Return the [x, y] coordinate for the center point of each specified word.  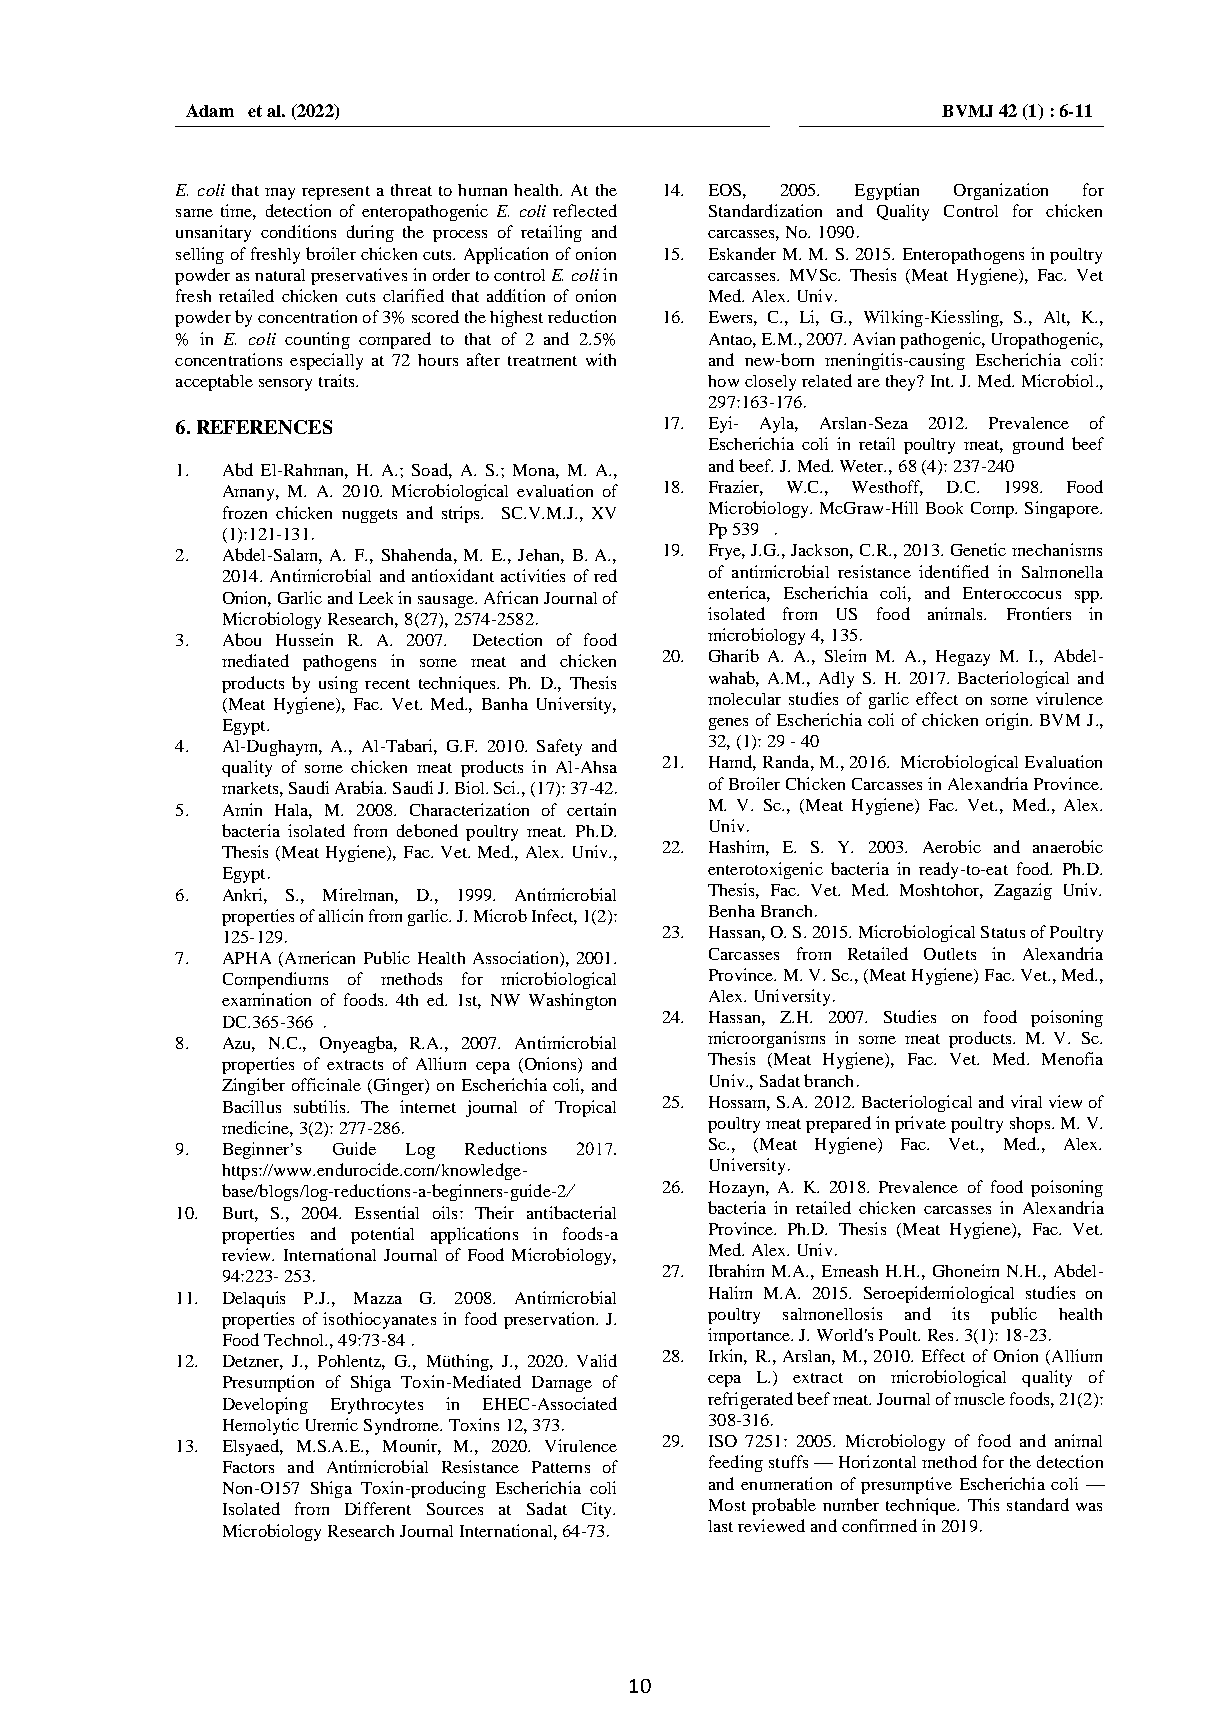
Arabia [360, 787]
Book [944, 508]
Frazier [736, 487]
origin [1009, 721]
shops [1031, 1125]
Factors [248, 1467]
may [280, 194]
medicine [256, 1127]
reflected [585, 210]
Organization [1001, 191]
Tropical [585, 1108]
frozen [245, 512]
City [598, 1510]
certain [591, 809]
